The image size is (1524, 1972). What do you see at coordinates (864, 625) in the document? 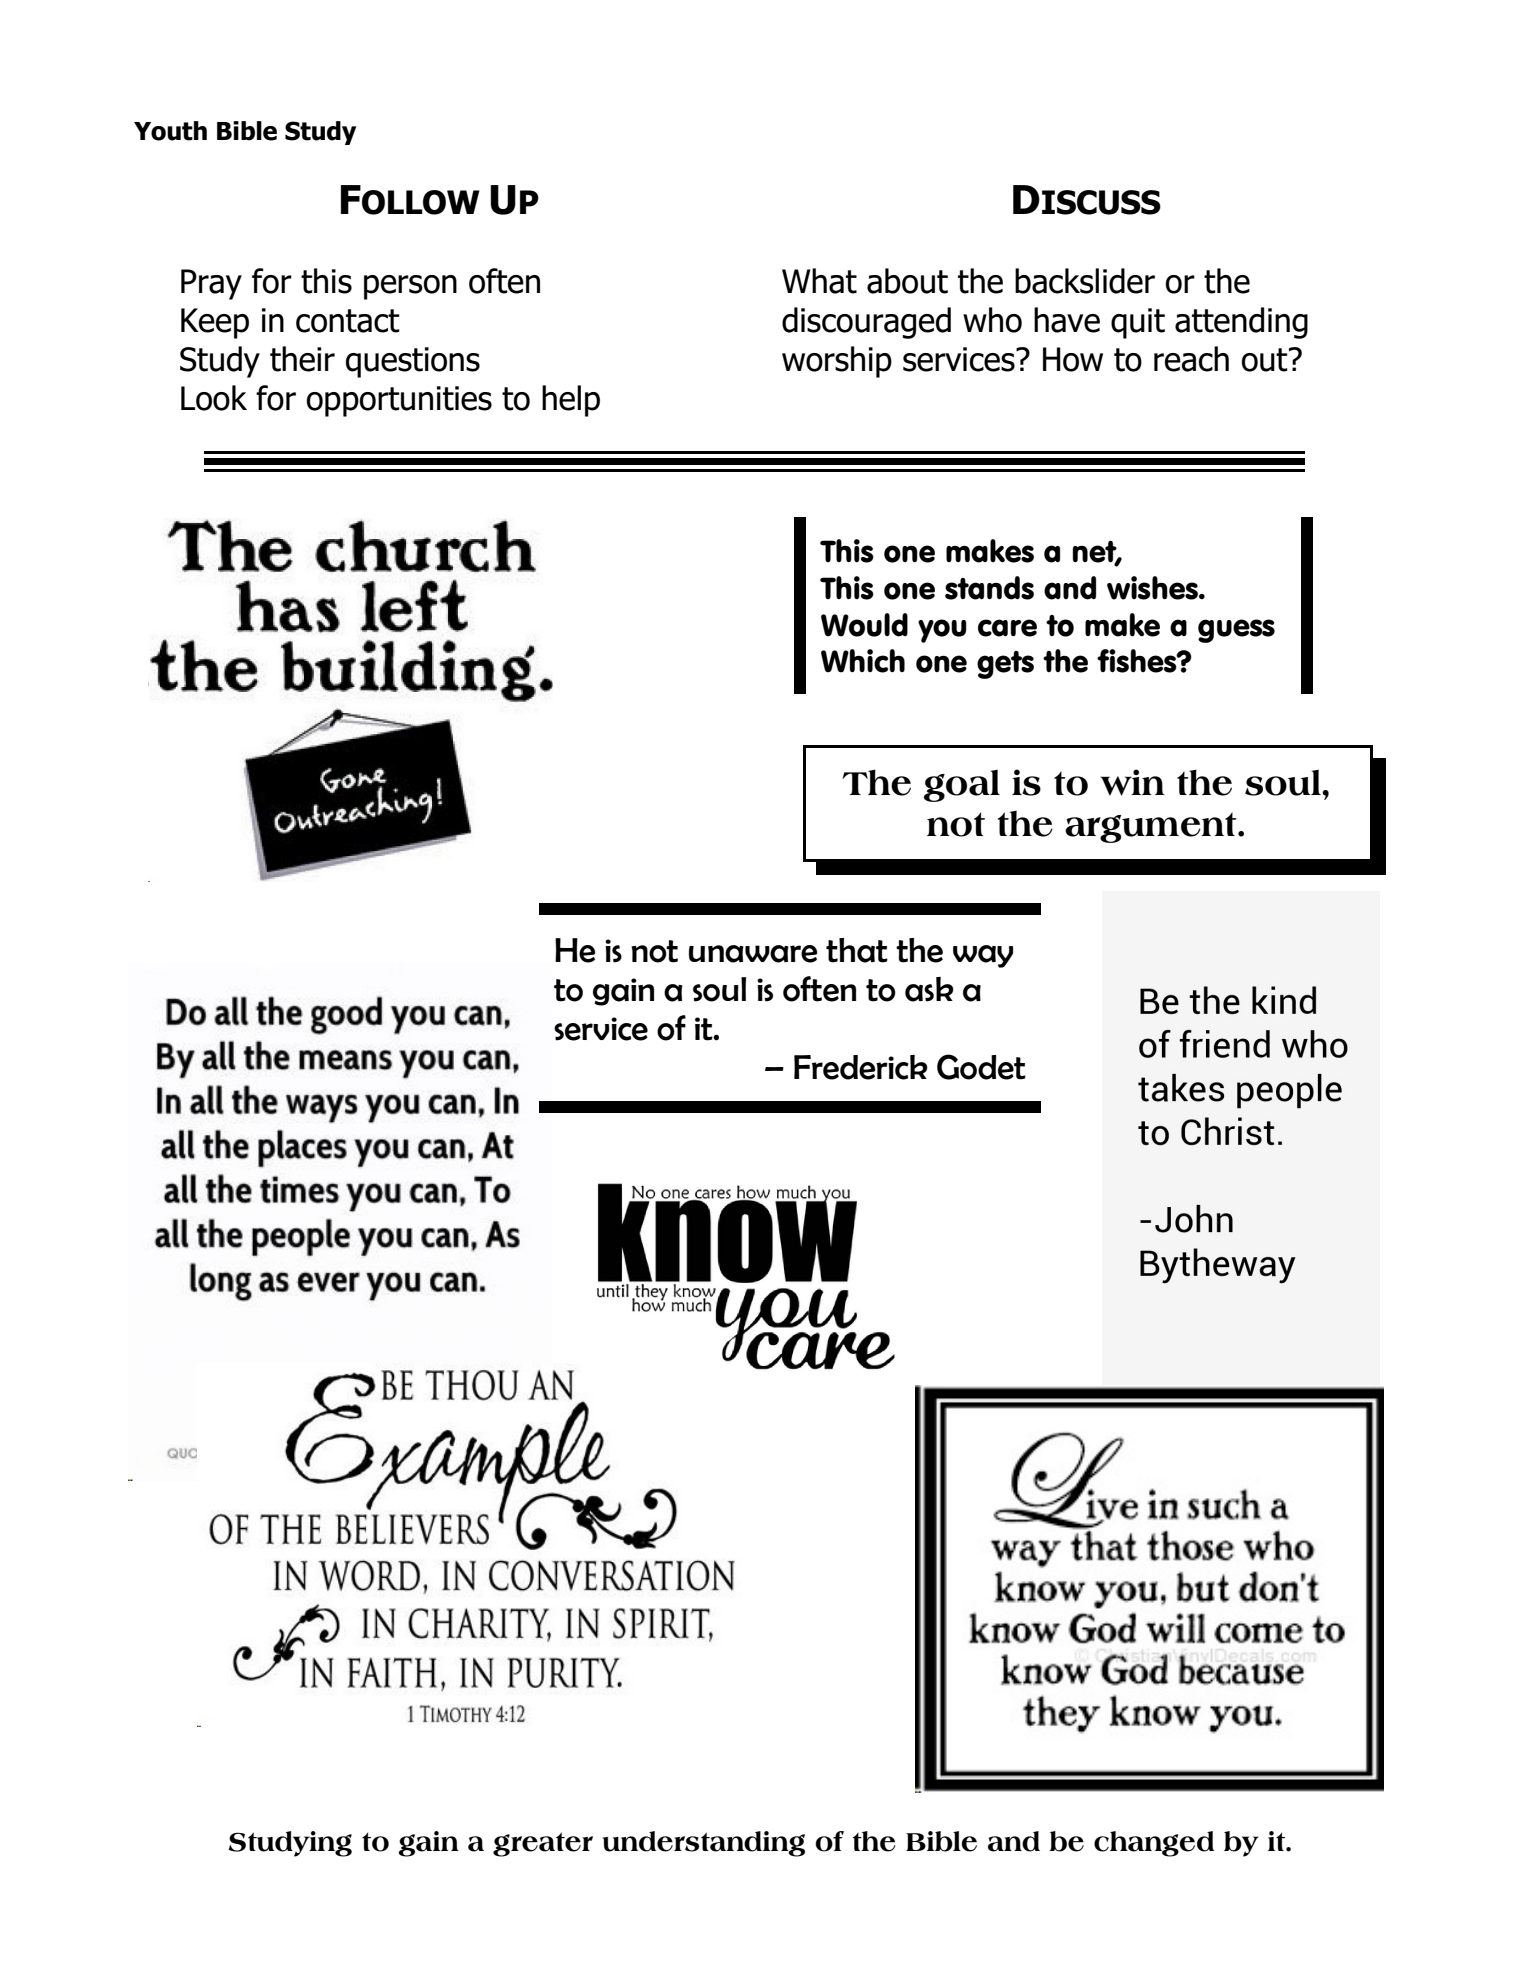
I see `Would` at bounding box center [864, 625].
